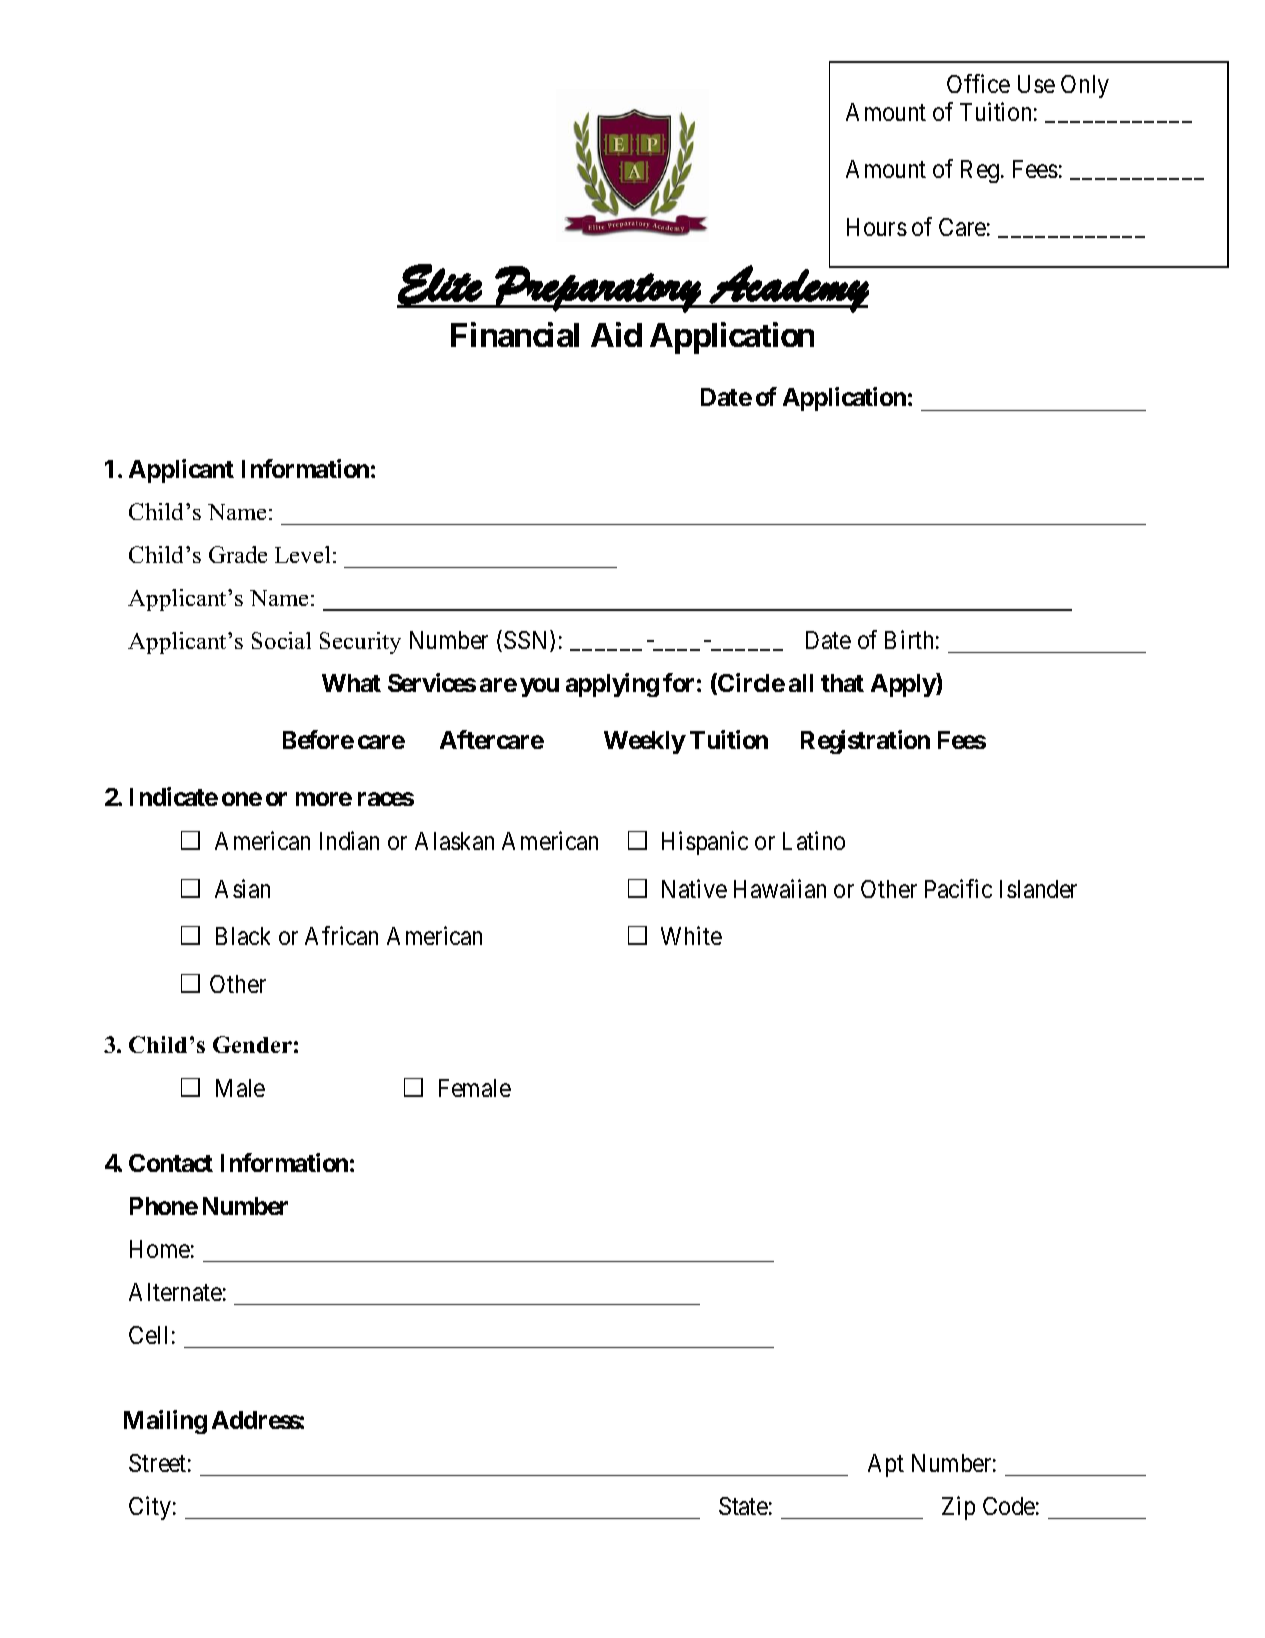 The height and width of the page is (1638, 1265). I want to click on Apt, so click(886, 1465).
